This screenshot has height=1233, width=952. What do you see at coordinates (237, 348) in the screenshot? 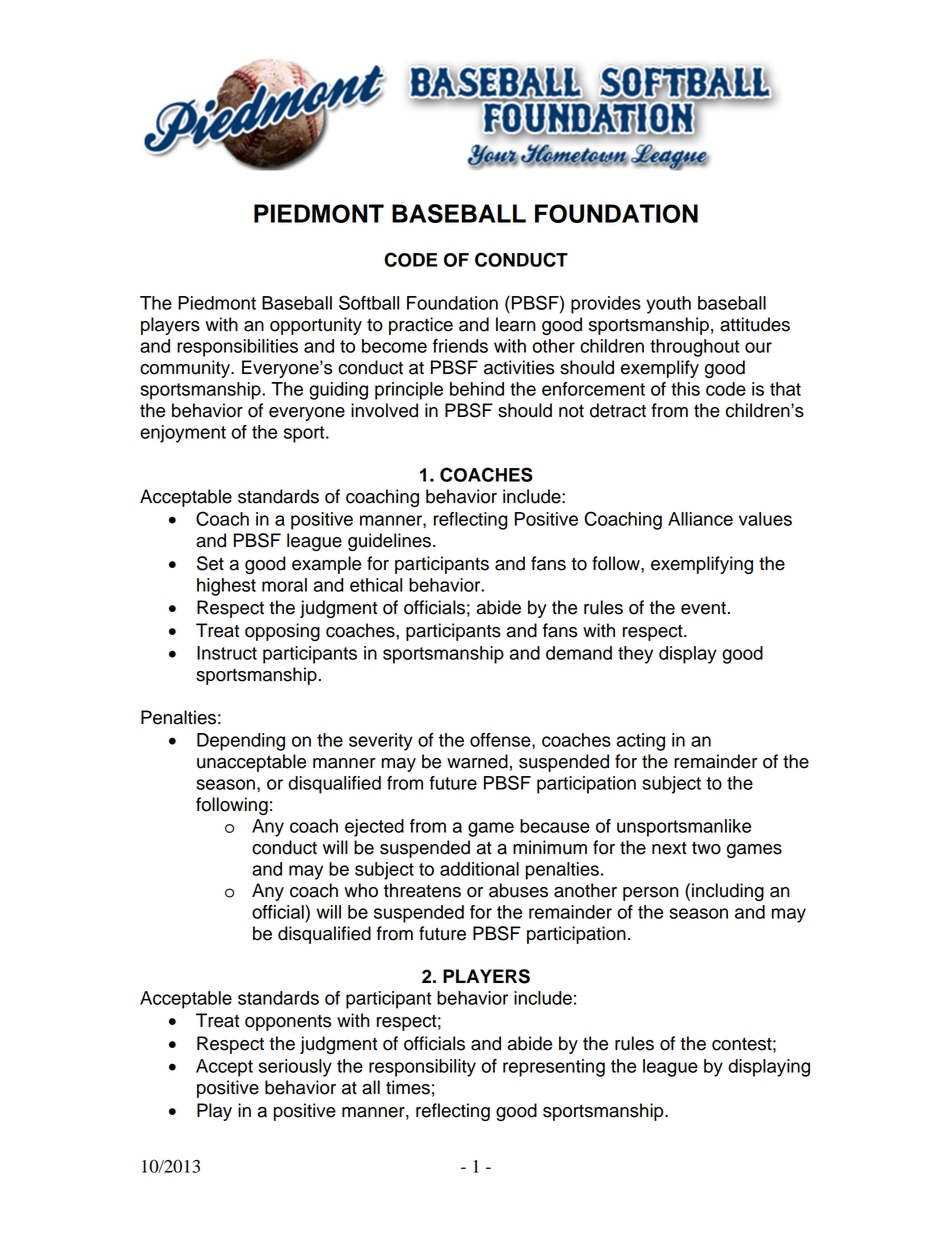
I see `responsibilities` at bounding box center [237, 348].
